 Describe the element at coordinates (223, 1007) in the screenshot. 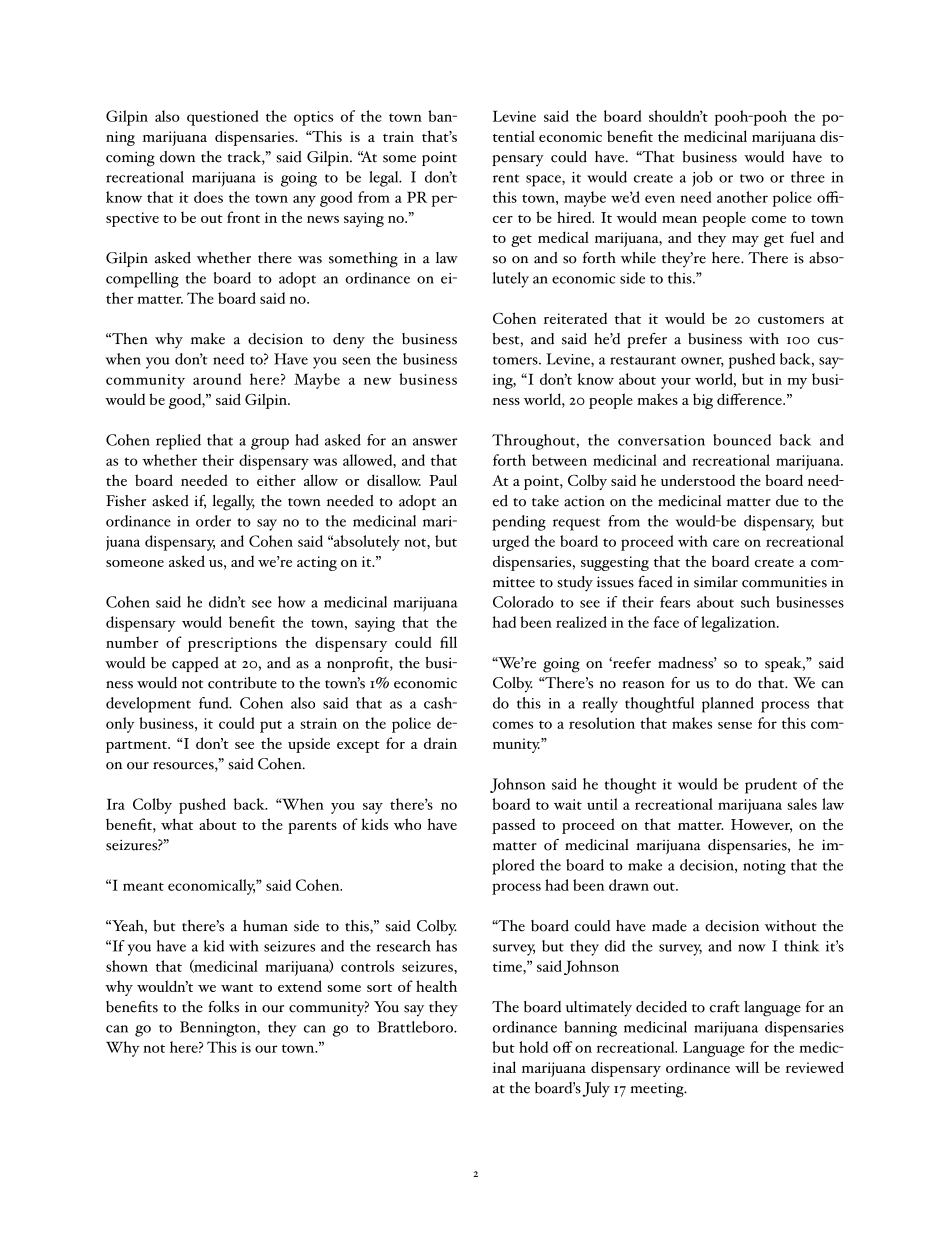

I see `folks` at that location.
